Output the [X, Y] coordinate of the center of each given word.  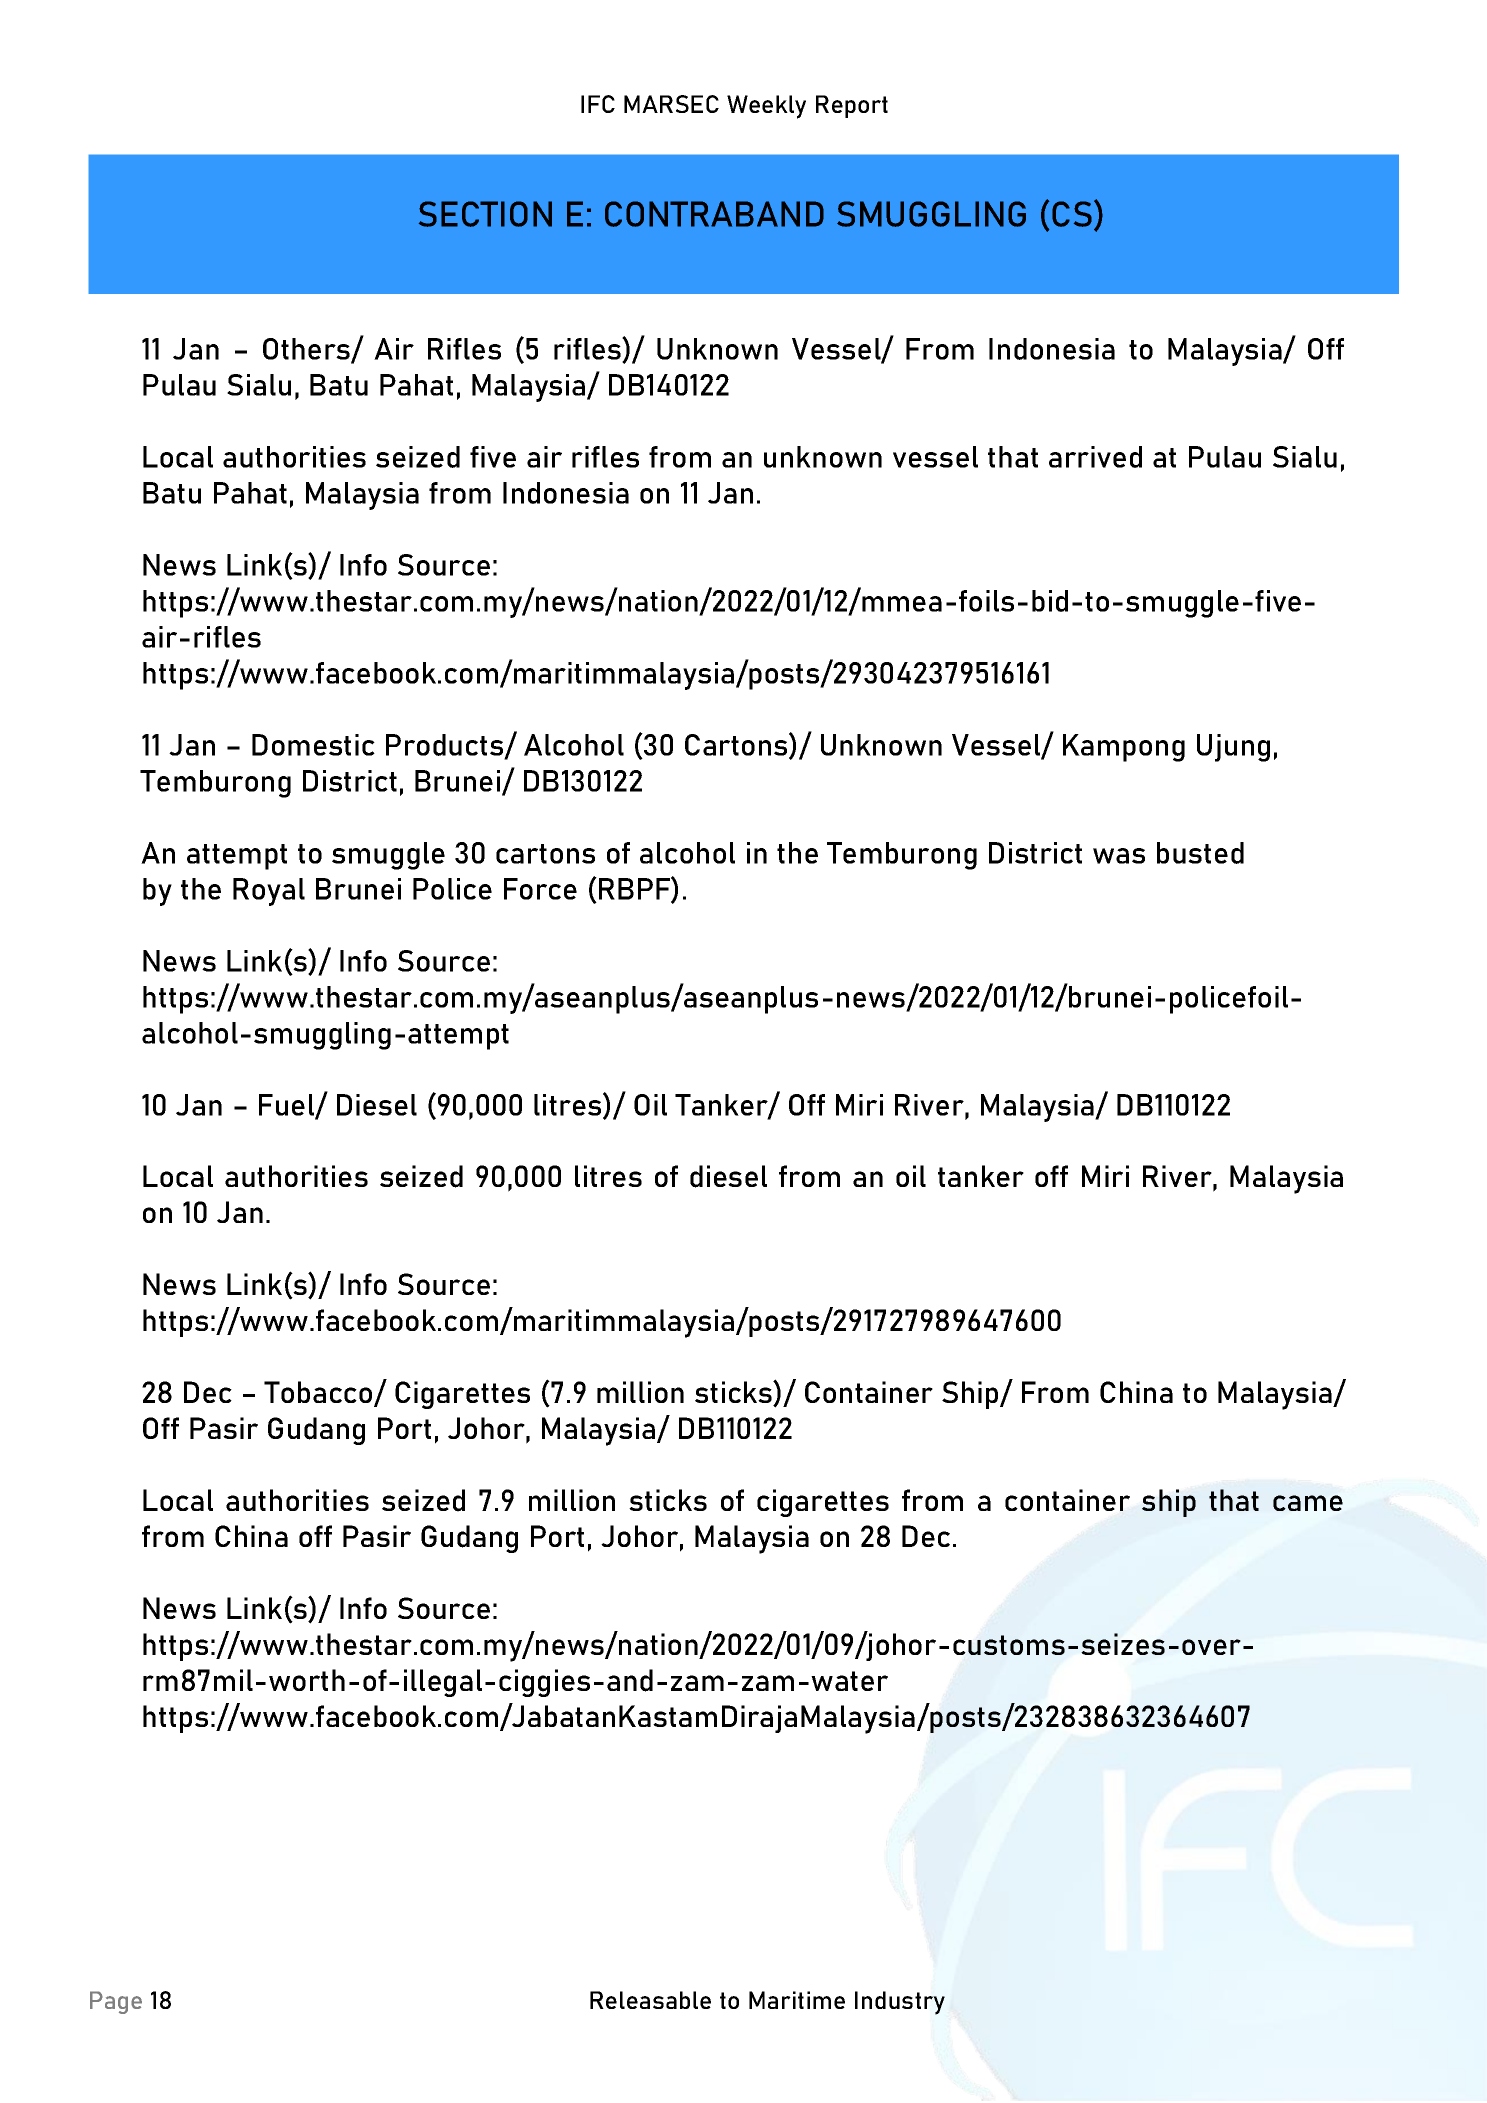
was [1119, 856]
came [1308, 1503]
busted [1200, 853]
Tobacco [319, 1393]
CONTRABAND [714, 214]
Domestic [313, 745]
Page [116, 2002]
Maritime [797, 2000]
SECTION [485, 214]
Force [540, 889]
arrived [1095, 457]
